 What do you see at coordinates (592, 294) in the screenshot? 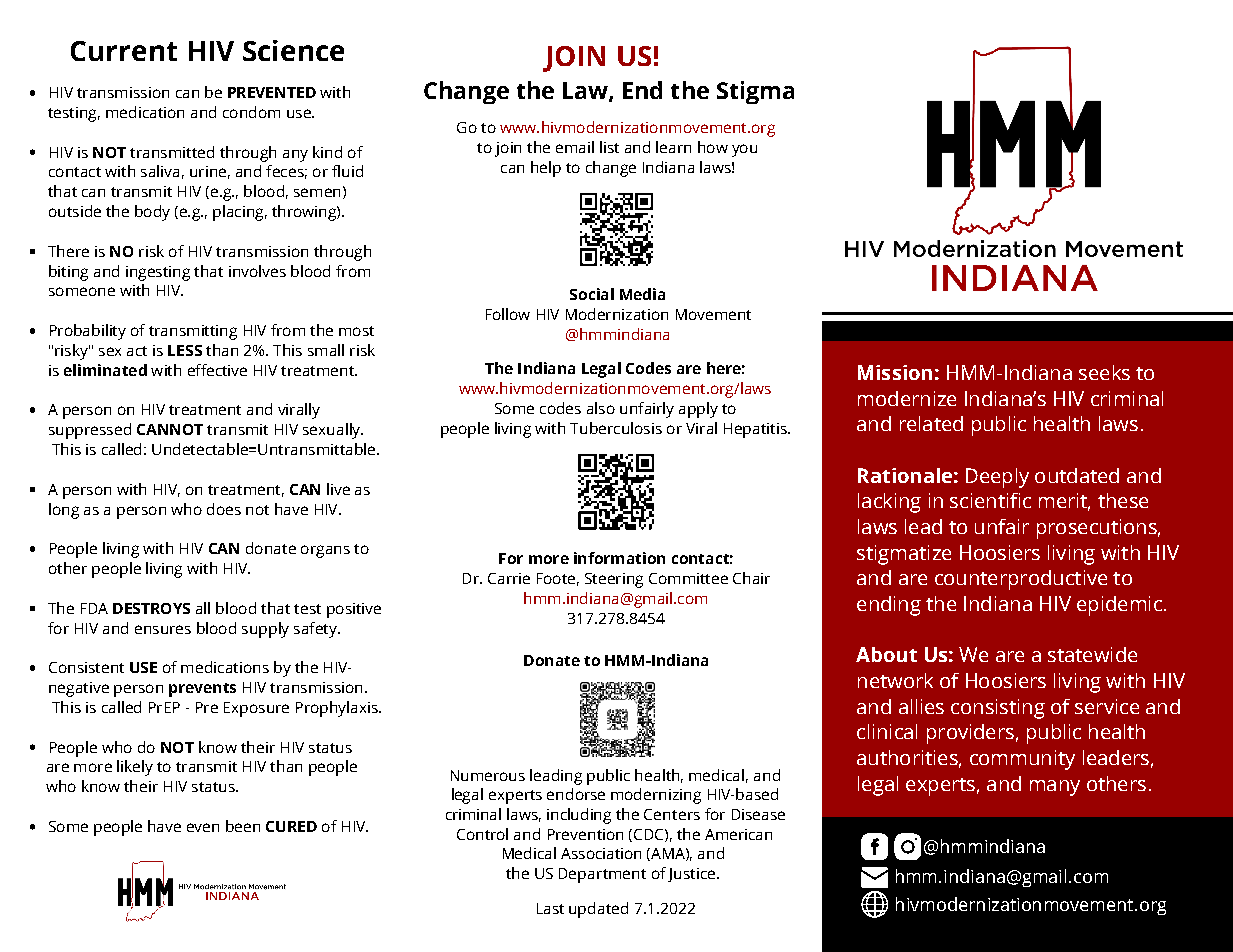
I see `Social` at bounding box center [592, 294].
